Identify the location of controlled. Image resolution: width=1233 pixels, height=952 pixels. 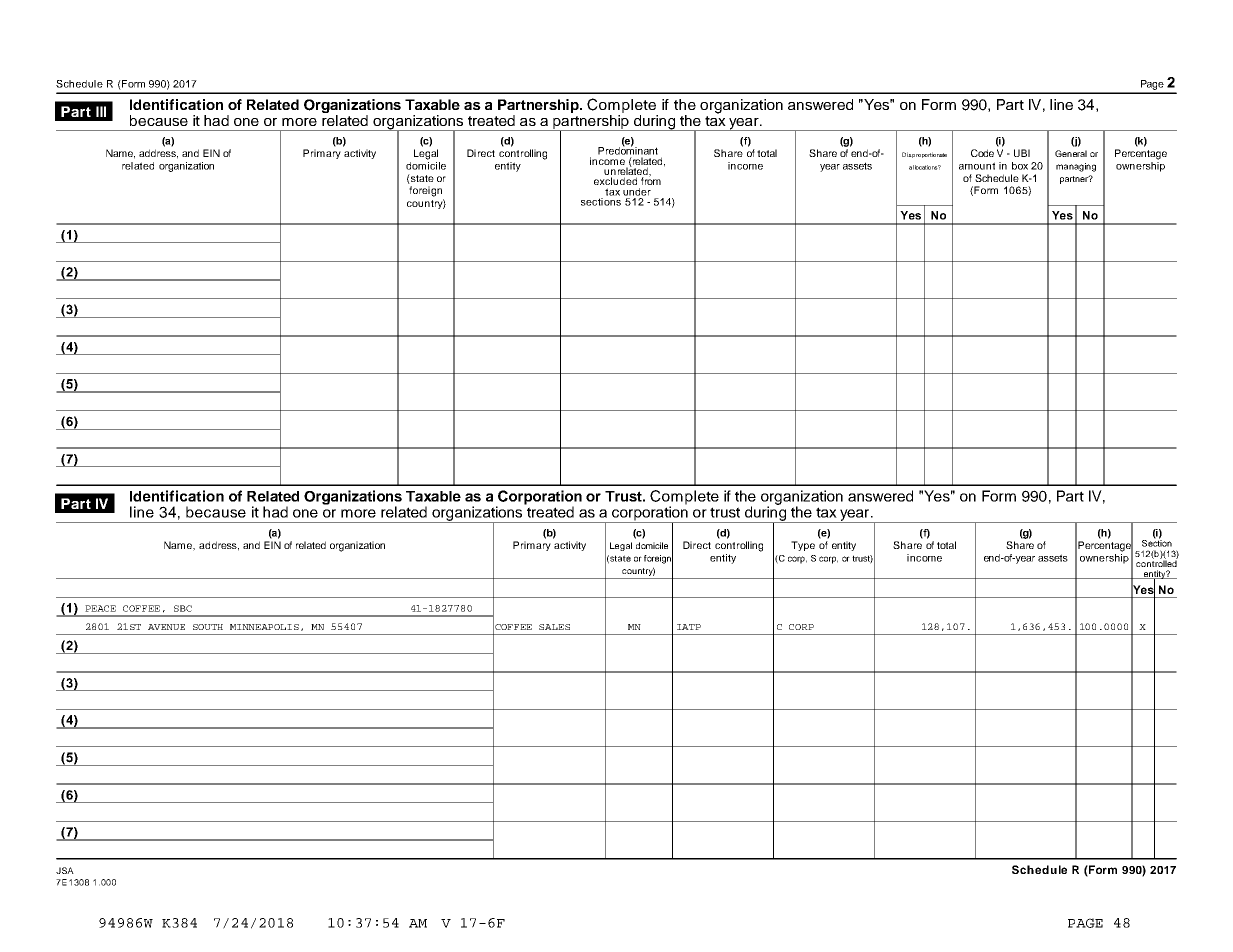
(1157, 562).
